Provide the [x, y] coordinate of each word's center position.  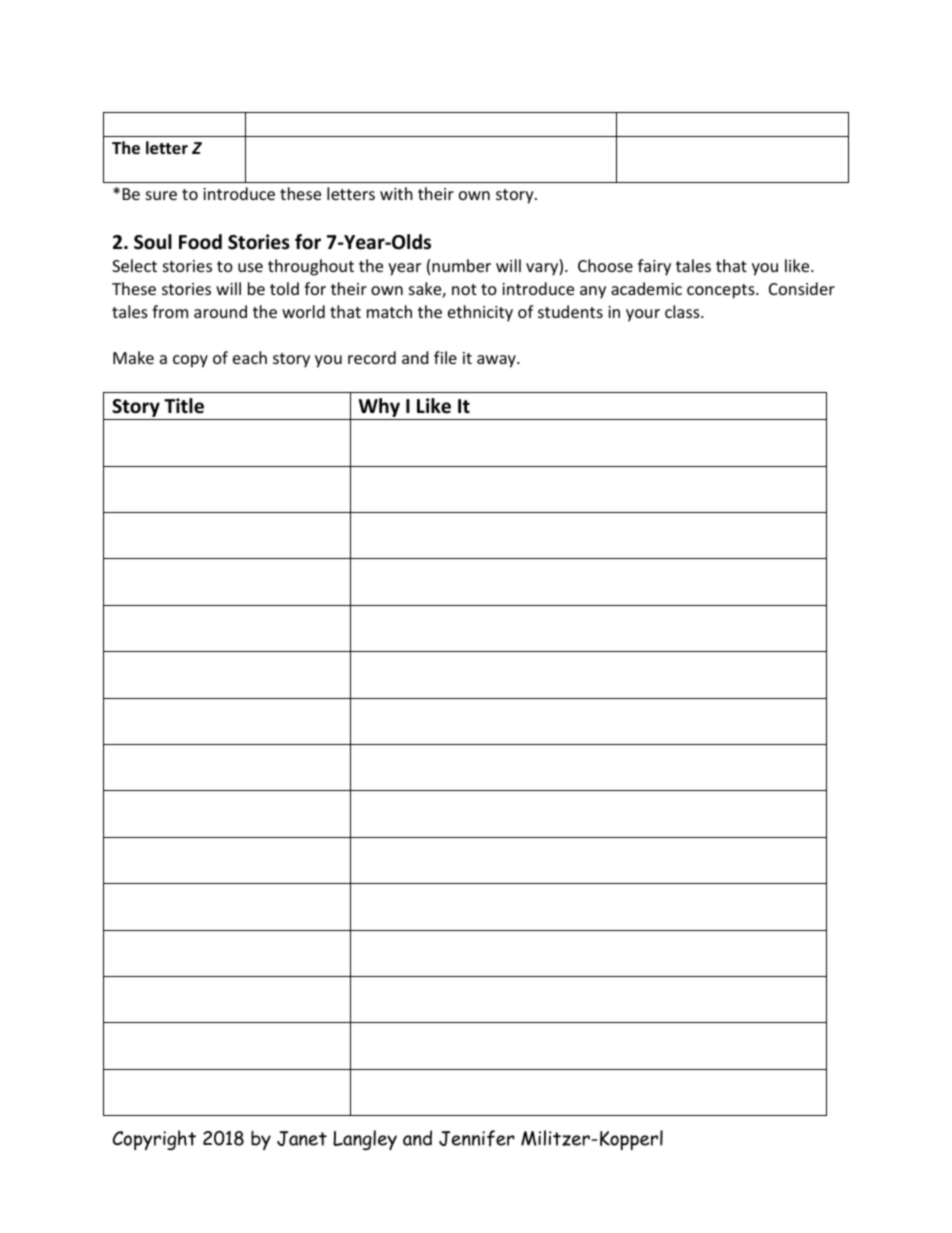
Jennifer [477, 1138]
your [643, 315]
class [683, 311]
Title [184, 406]
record [372, 357]
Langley [365, 1140]
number [461, 265]
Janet [302, 1138]
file [445, 357]
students [570, 311]
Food [200, 242]
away [497, 361]
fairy [654, 267]
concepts [722, 291]
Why [379, 409]
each [250, 357]
